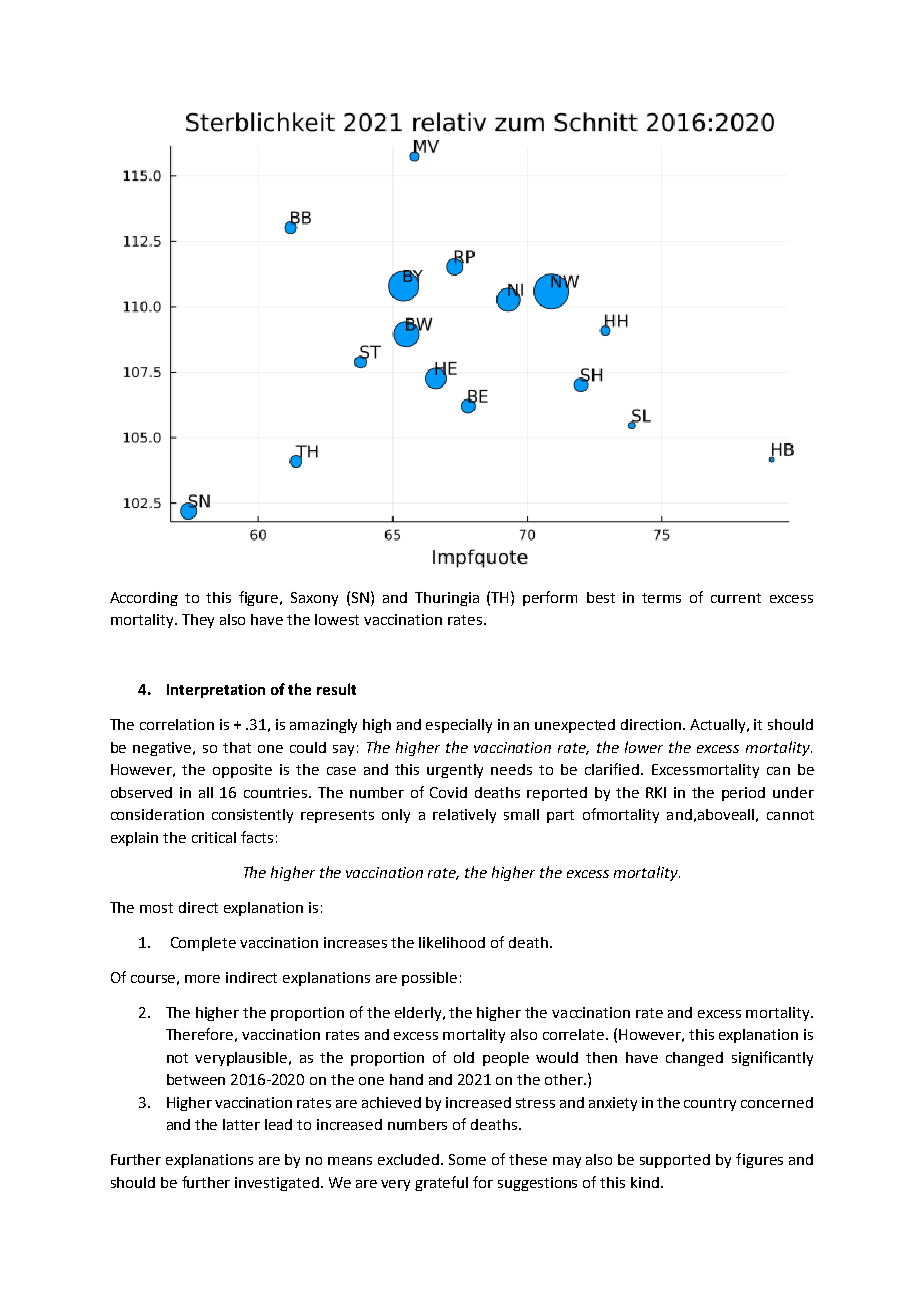 This document has height=1308, width=924. I want to click on consistently, so click(252, 816).
